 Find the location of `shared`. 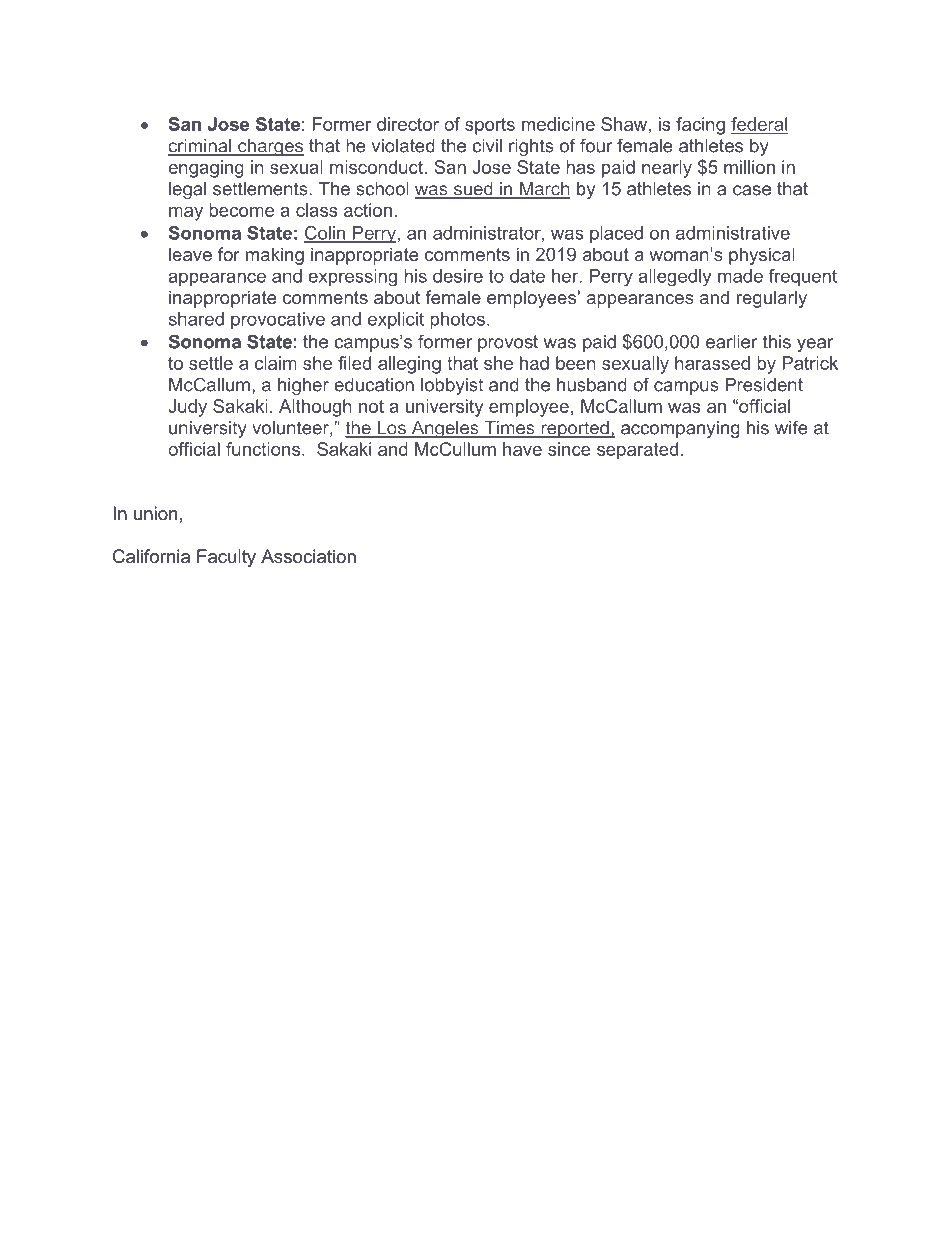

shared is located at coordinates (196, 319).
